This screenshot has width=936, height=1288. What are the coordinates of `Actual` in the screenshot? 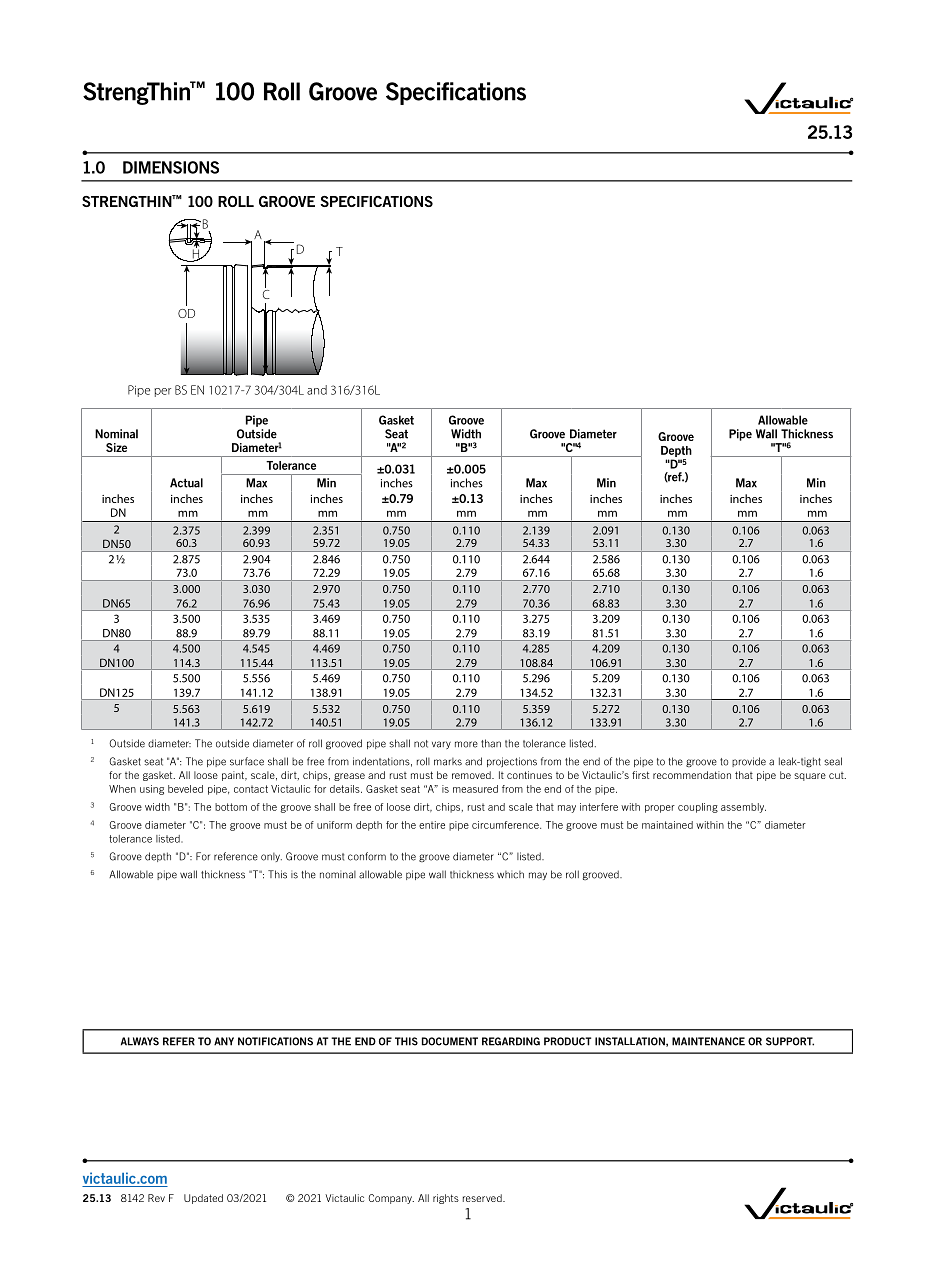 It's located at (186, 483).
